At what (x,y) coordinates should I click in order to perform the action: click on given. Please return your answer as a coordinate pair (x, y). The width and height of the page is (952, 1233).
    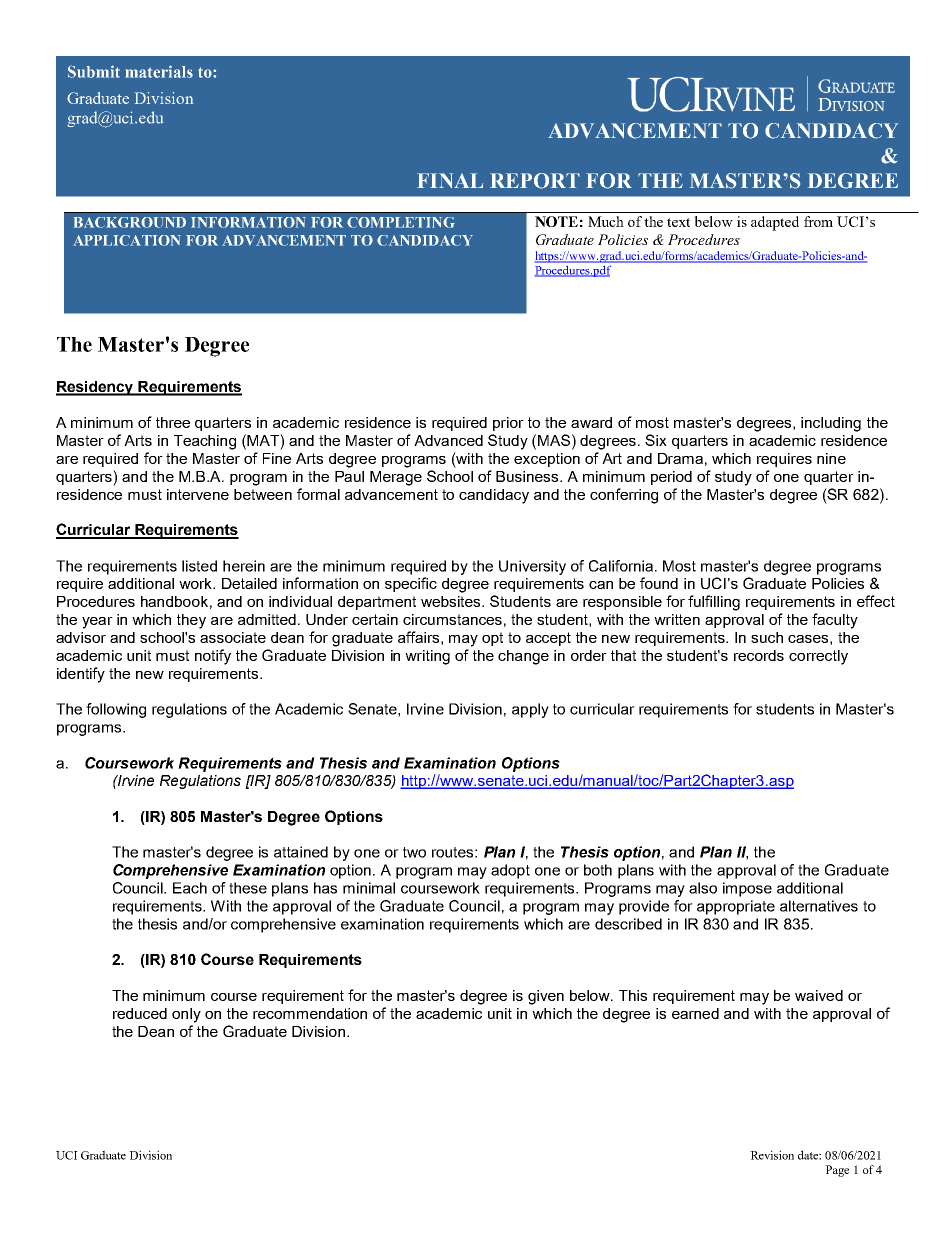
    Looking at the image, I should click on (546, 997).
